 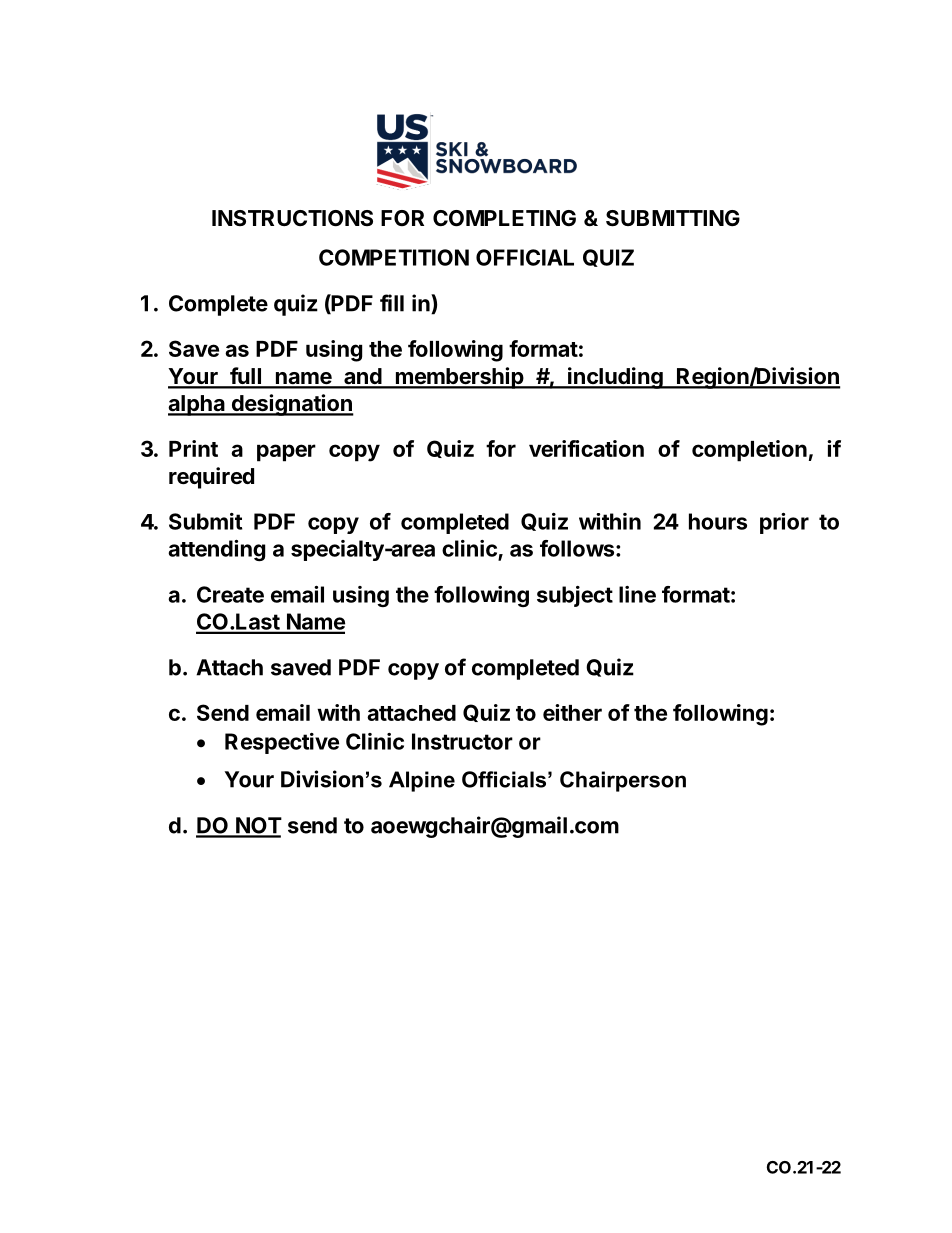 What do you see at coordinates (575, 596) in the screenshot?
I see `subject` at bounding box center [575, 596].
